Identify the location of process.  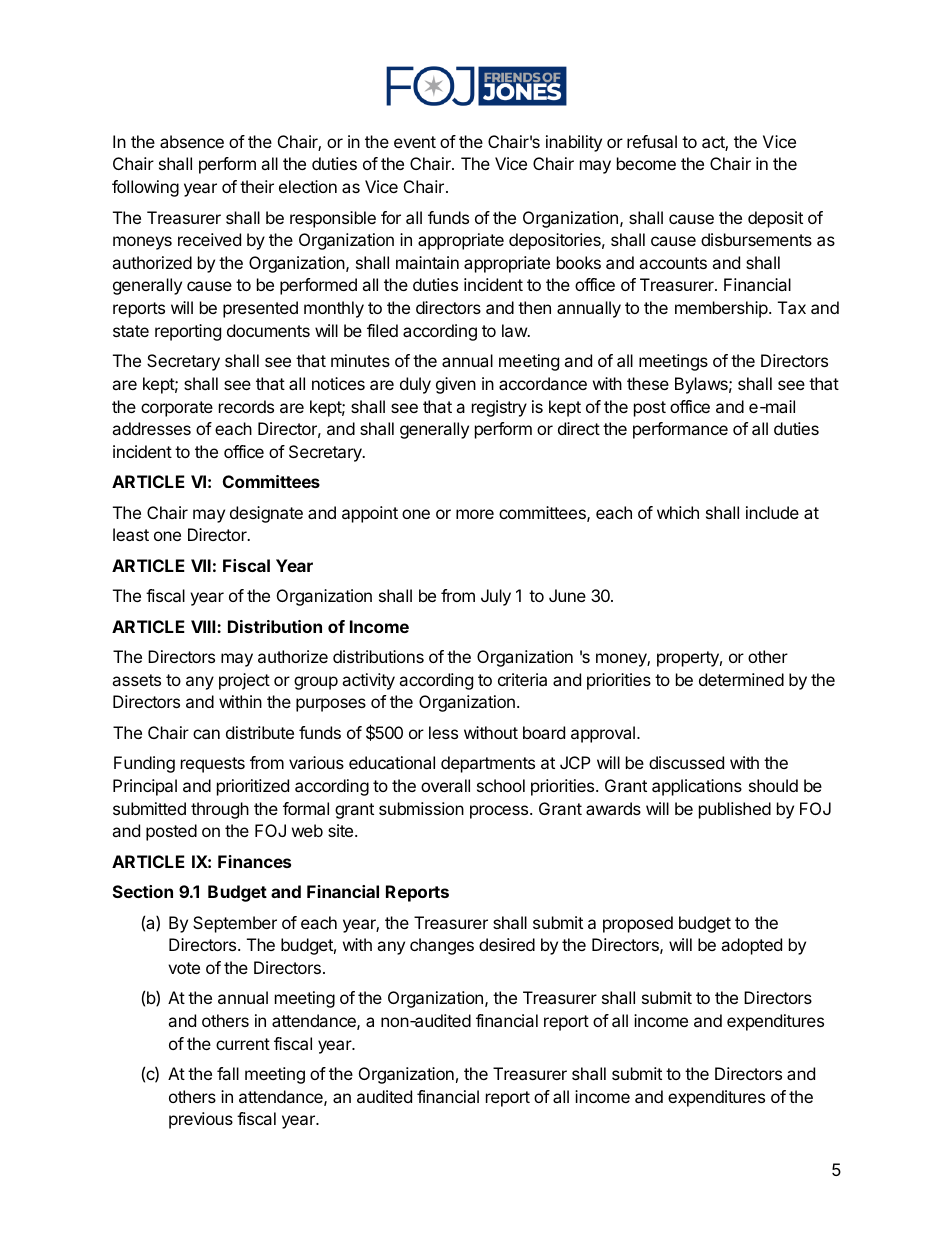
(500, 812).
